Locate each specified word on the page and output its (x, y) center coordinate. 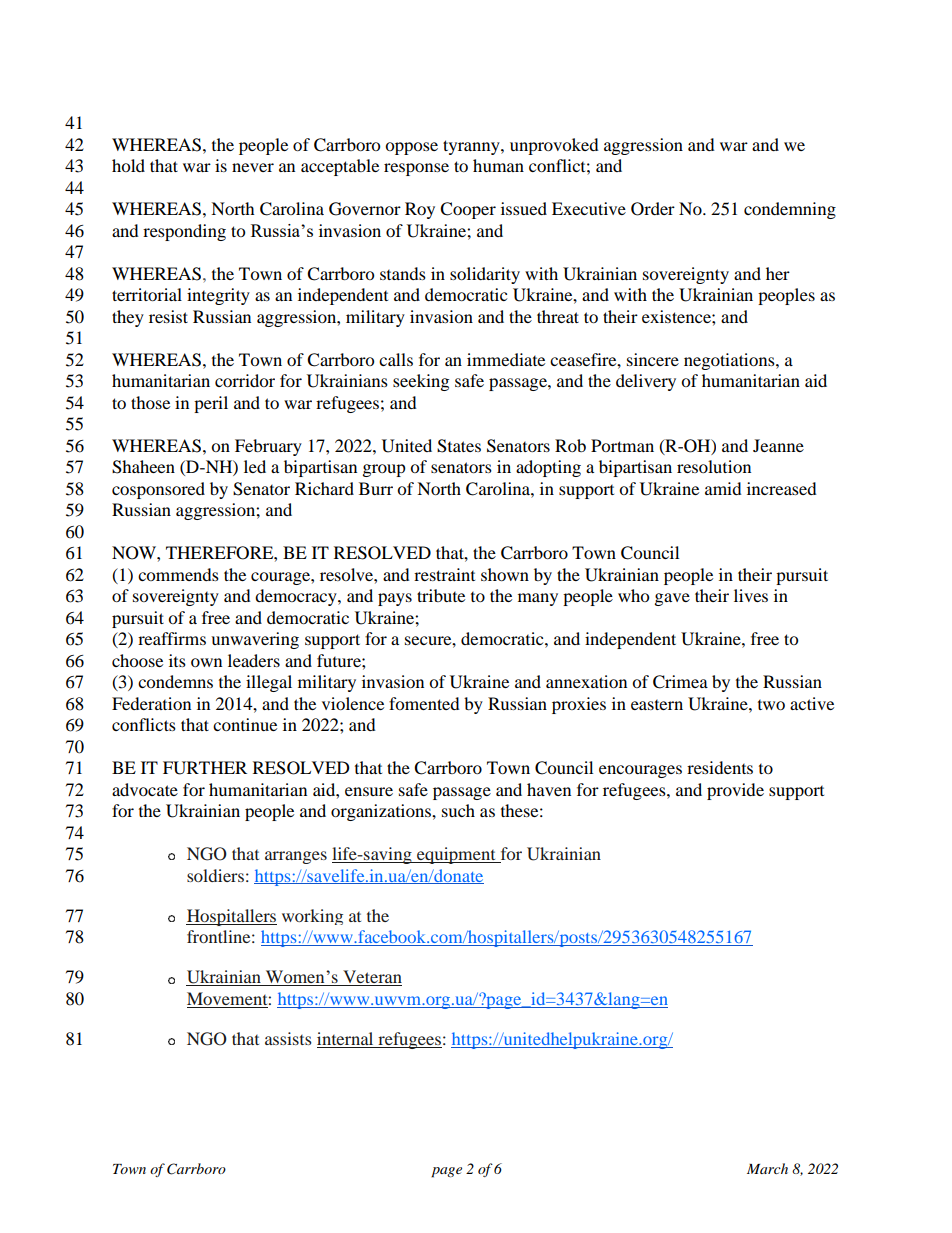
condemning (790, 210)
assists (288, 1038)
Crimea (680, 682)
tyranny (472, 147)
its (177, 660)
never (253, 167)
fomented (424, 703)
